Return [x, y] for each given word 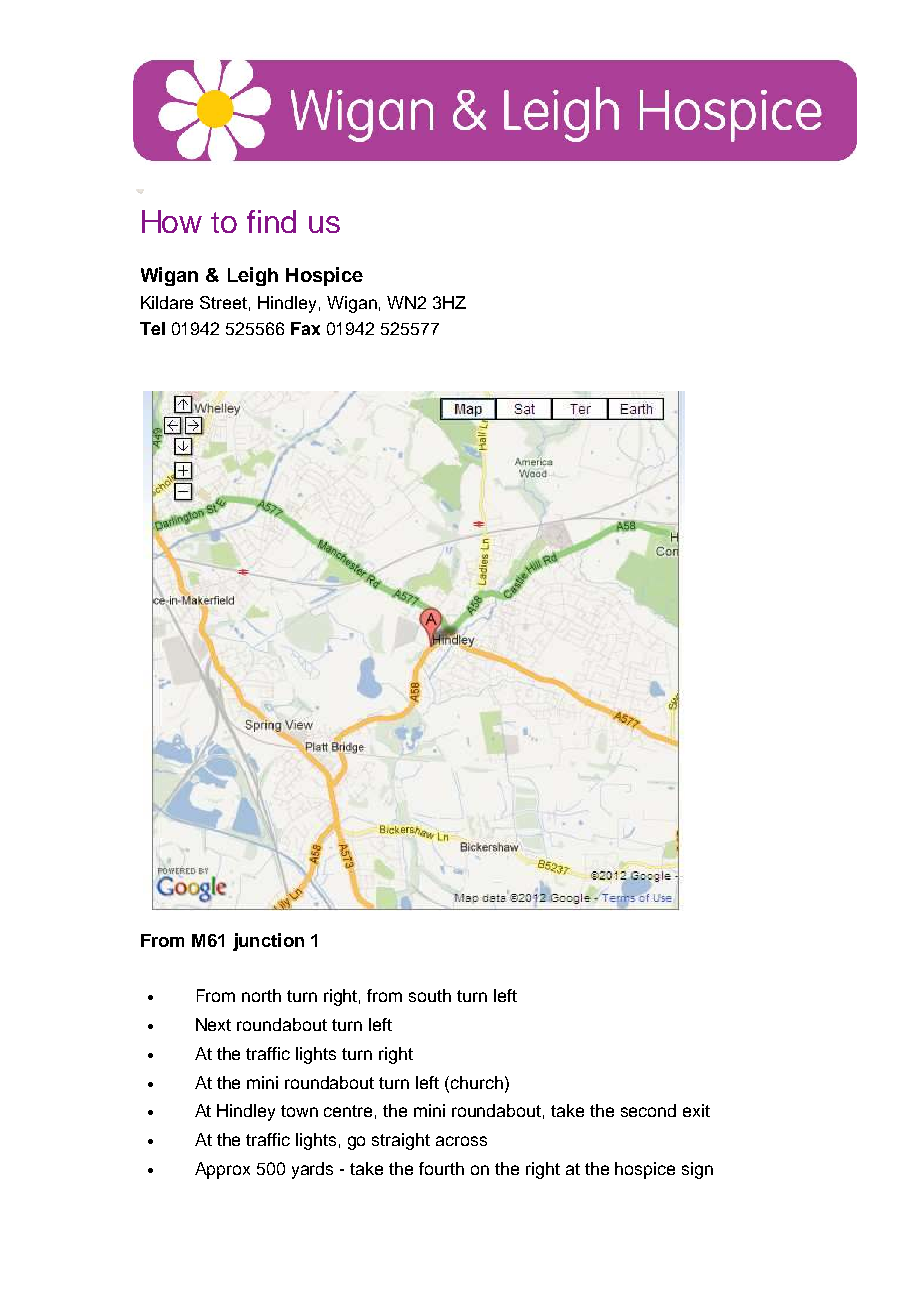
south [430, 995]
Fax [305, 328]
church [478, 1082]
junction [268, 942]
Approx [222, 1170]
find [271, 221]
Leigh [253, 276]
